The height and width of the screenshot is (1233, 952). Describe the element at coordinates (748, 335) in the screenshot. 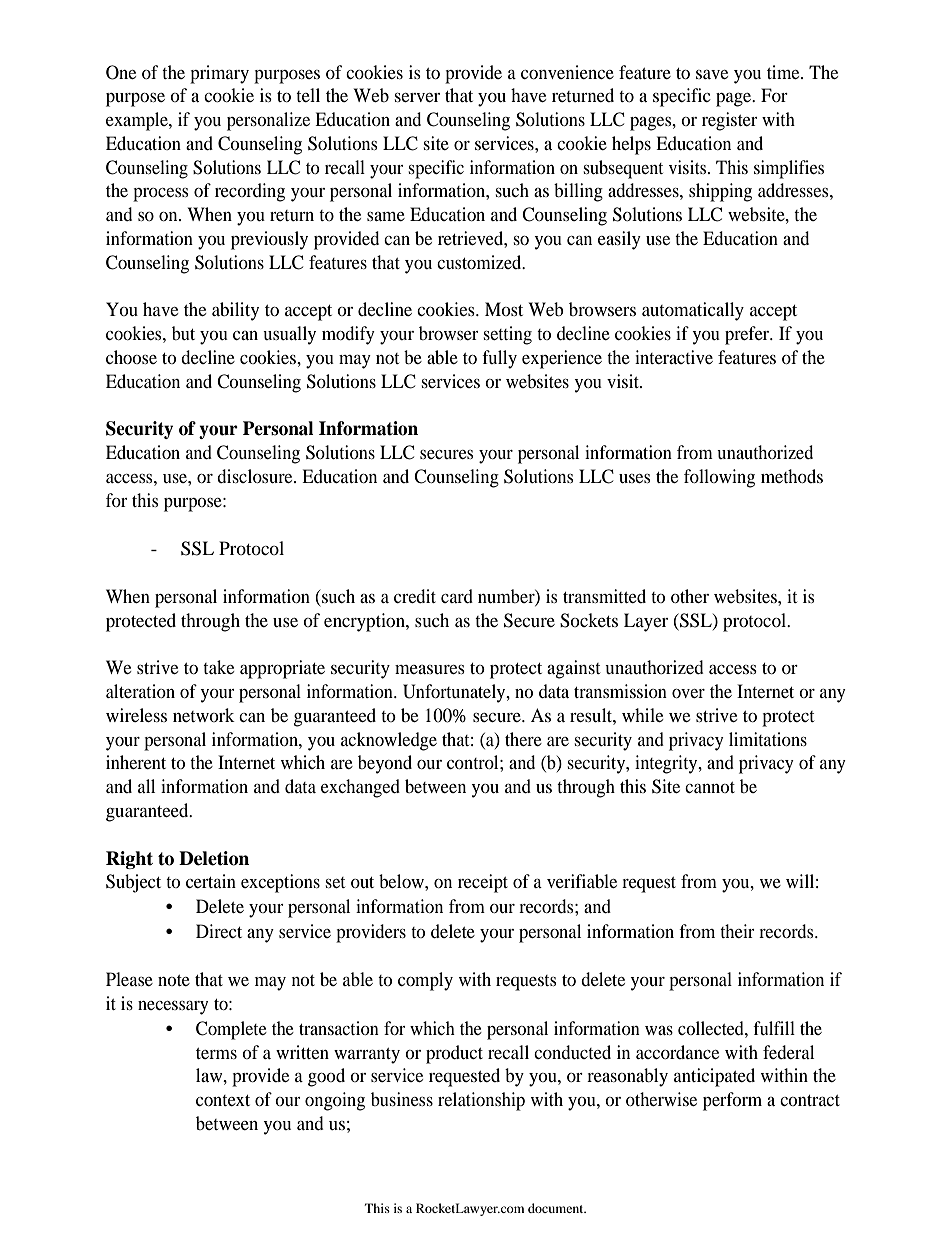

I see `prefer` at that location.
